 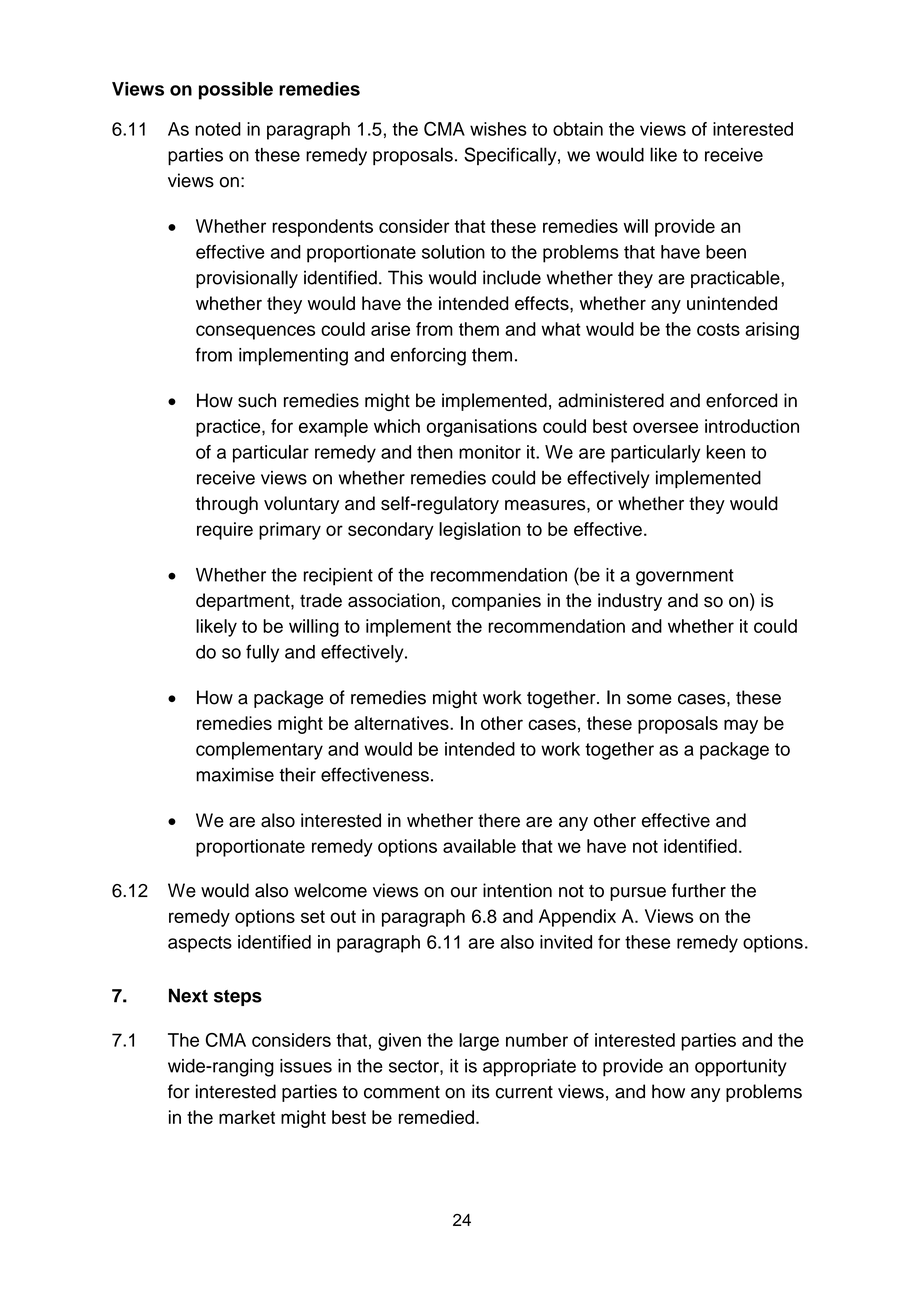 What do you see at coordinates (255, 332) in the screenshot?
I see `consequences` at bounding box center [255, 332].
